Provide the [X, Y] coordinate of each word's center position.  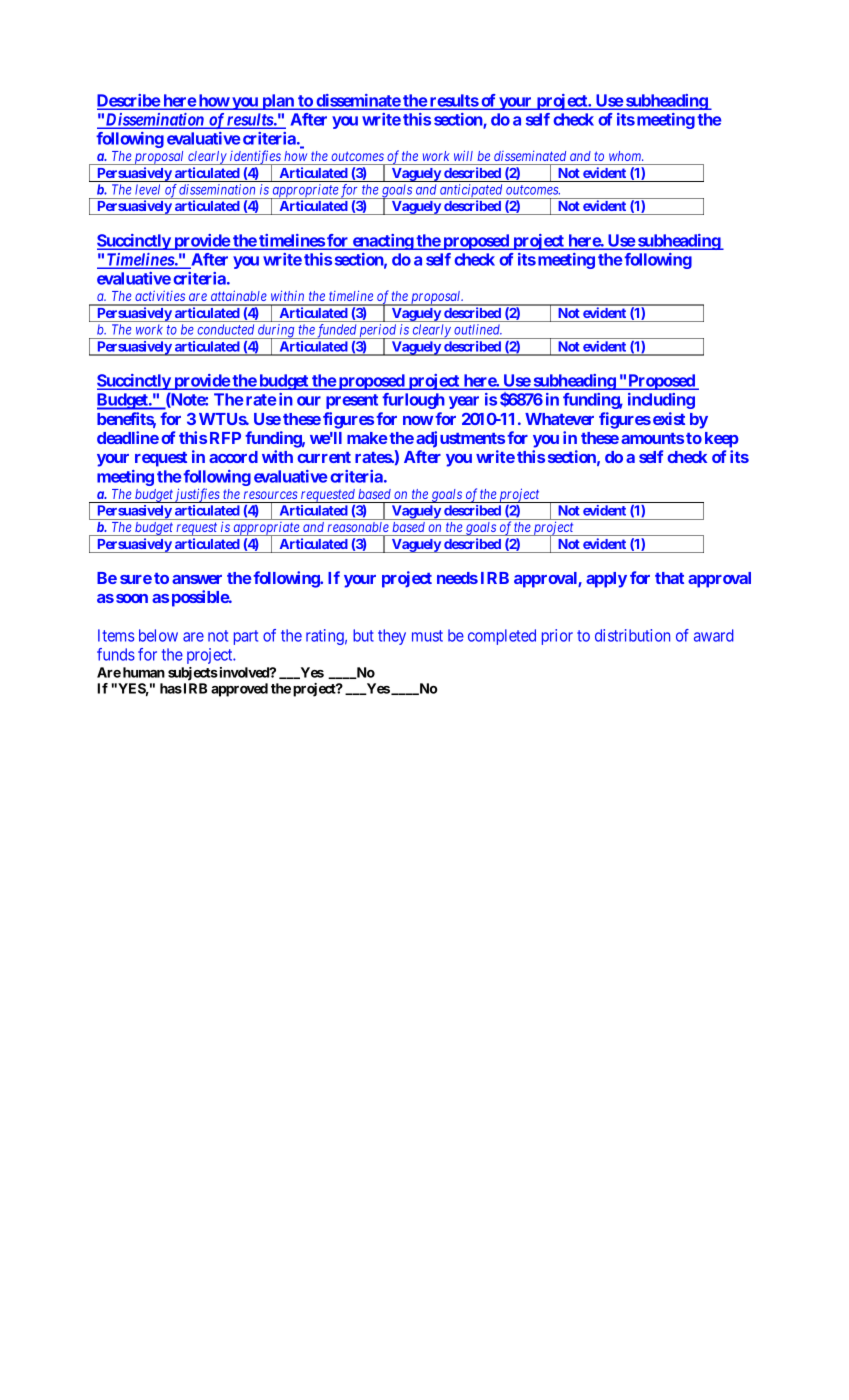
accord [233, 457]
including [661, 401]
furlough [413, 401]
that [669, 578]
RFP [225, 438]
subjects [193, 674]
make [367, 438]
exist [669, 418]
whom [626, 156]
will [463, 155]
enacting [383, 242]
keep [722, 440]
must [427, 636]
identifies [255, 158]
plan [278, 102]
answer [197, 579]
